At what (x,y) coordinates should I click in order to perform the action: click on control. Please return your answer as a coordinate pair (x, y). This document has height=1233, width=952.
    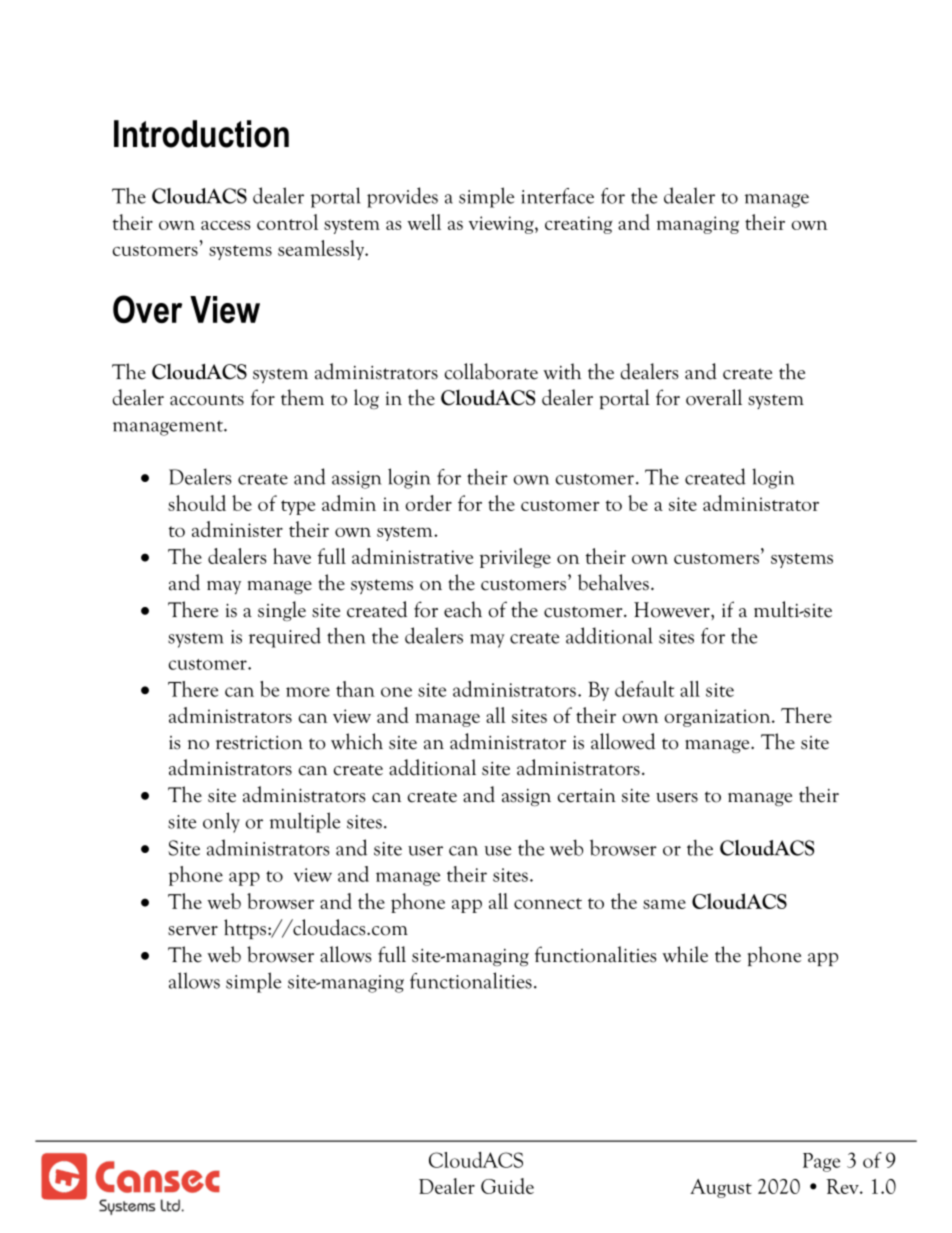
    Looking at the image, I should click on (287, 222).
